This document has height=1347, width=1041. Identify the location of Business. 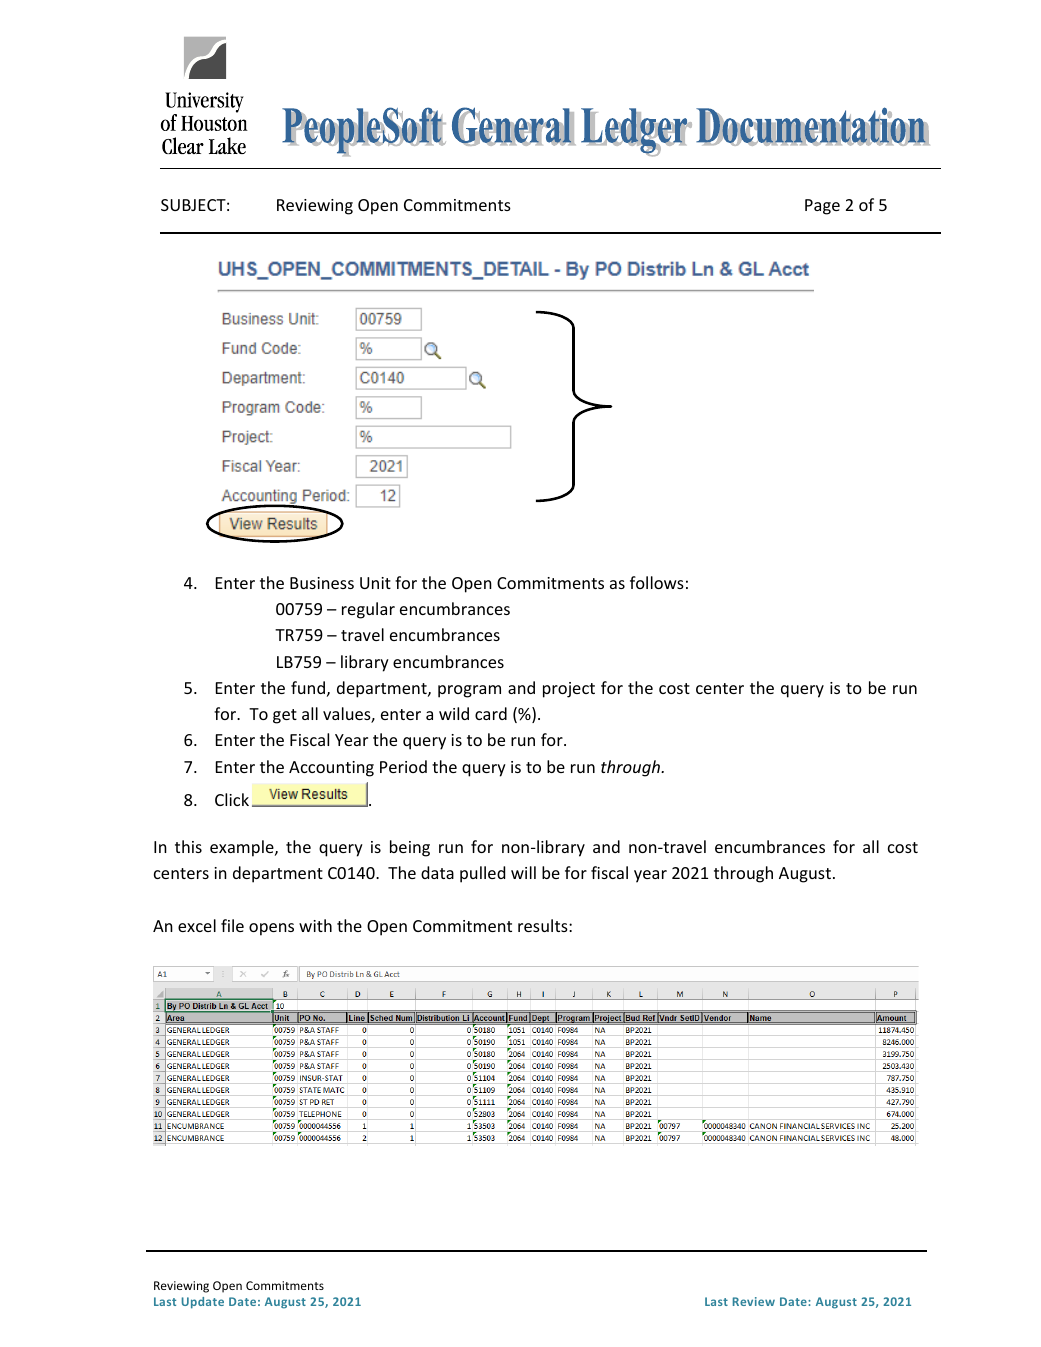
(322, 583).
